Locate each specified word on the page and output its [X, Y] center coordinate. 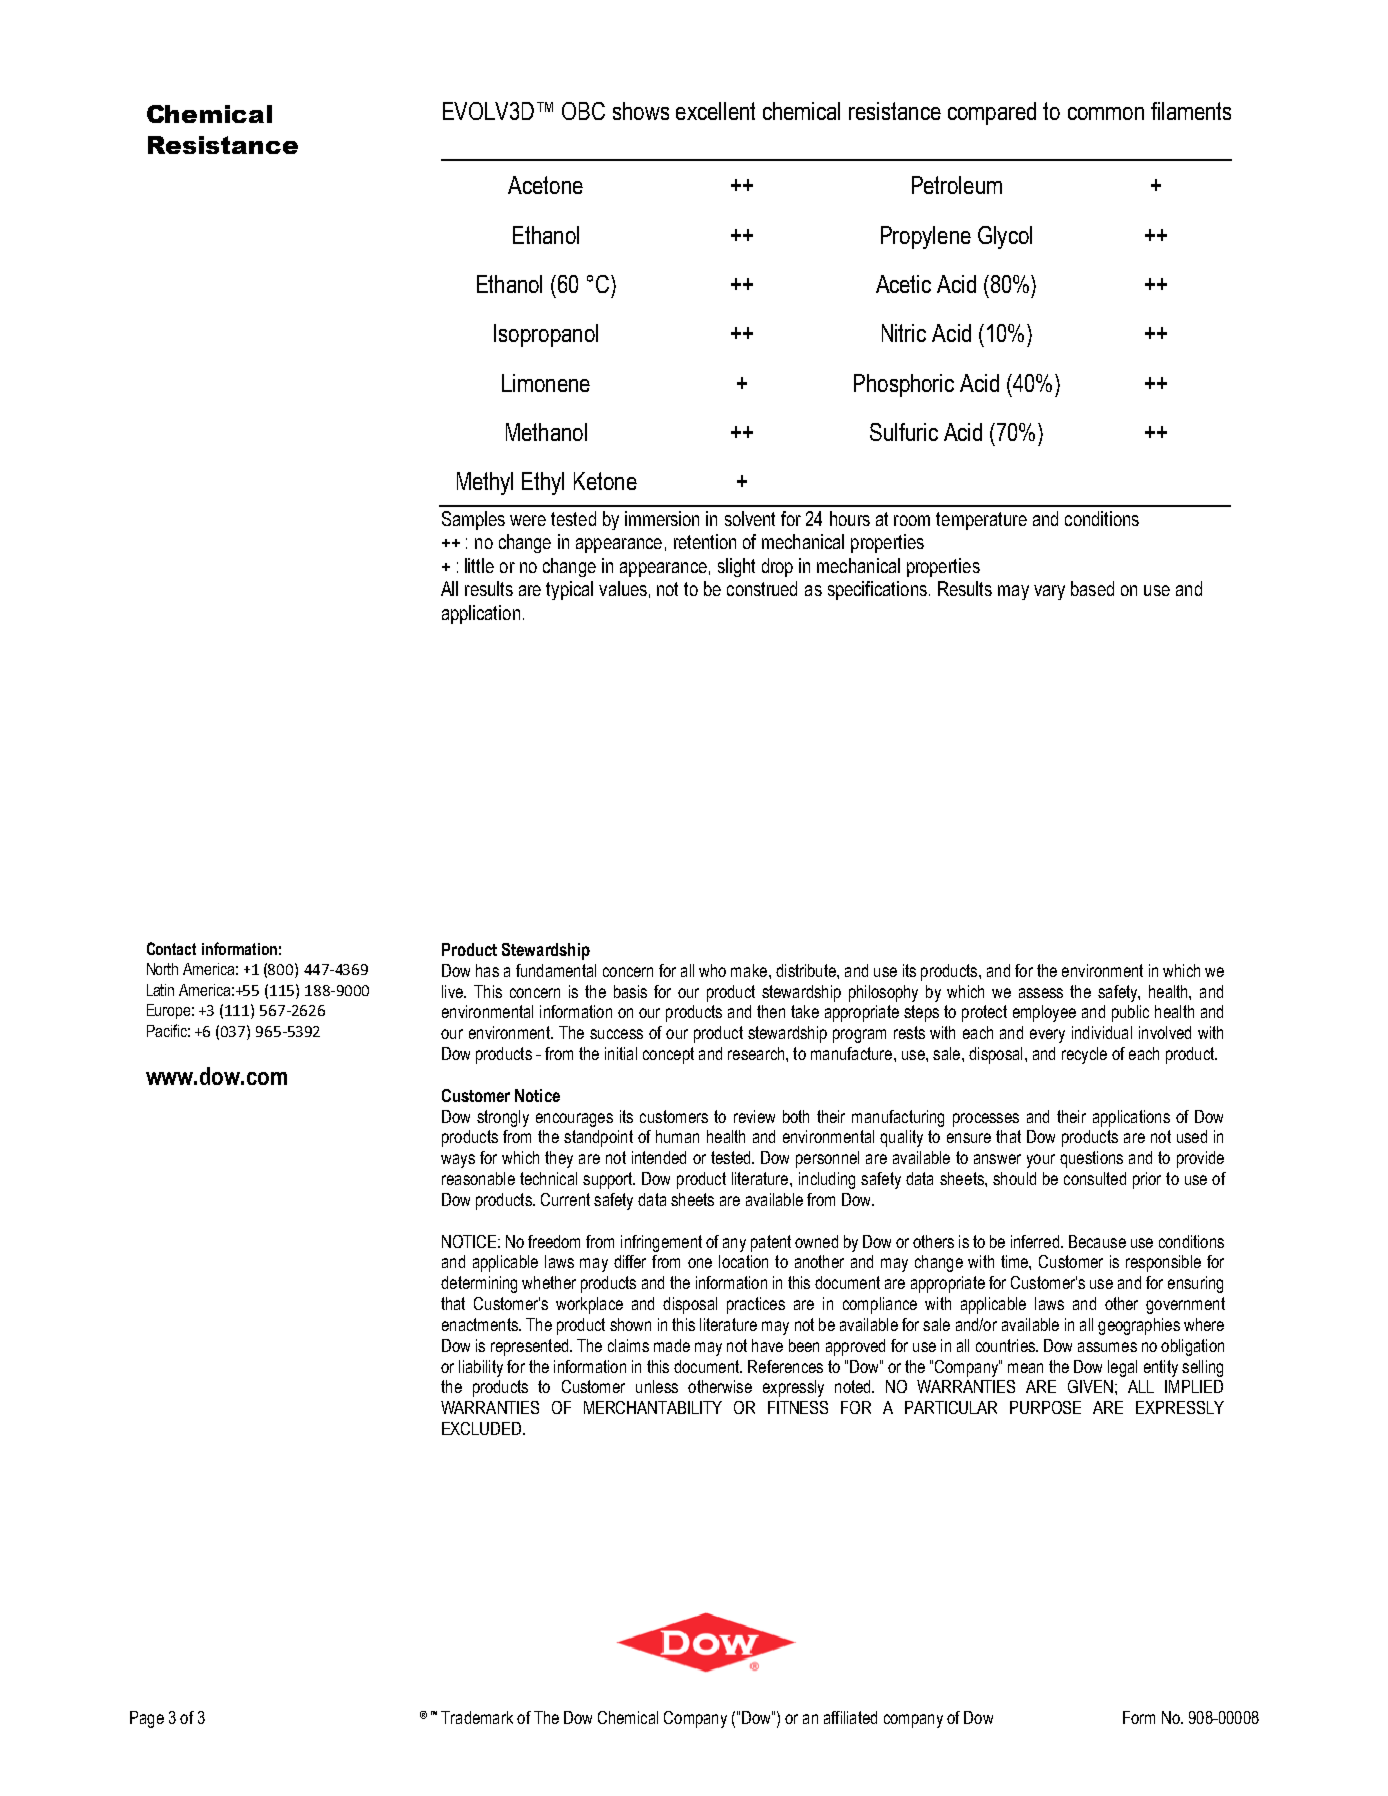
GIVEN [1090, 1386]
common [1106, 113]
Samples [473, 520]
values [623, 588]
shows [641, 111]
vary [1049, 592]
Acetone [545, 185]
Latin [160, 990]
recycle [1084, 1055]
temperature [981, 521]
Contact [171, 948]
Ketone [605, 481]
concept [668, 1055]
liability [481, 1368]
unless [657, 1386]
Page [147, 1719]
